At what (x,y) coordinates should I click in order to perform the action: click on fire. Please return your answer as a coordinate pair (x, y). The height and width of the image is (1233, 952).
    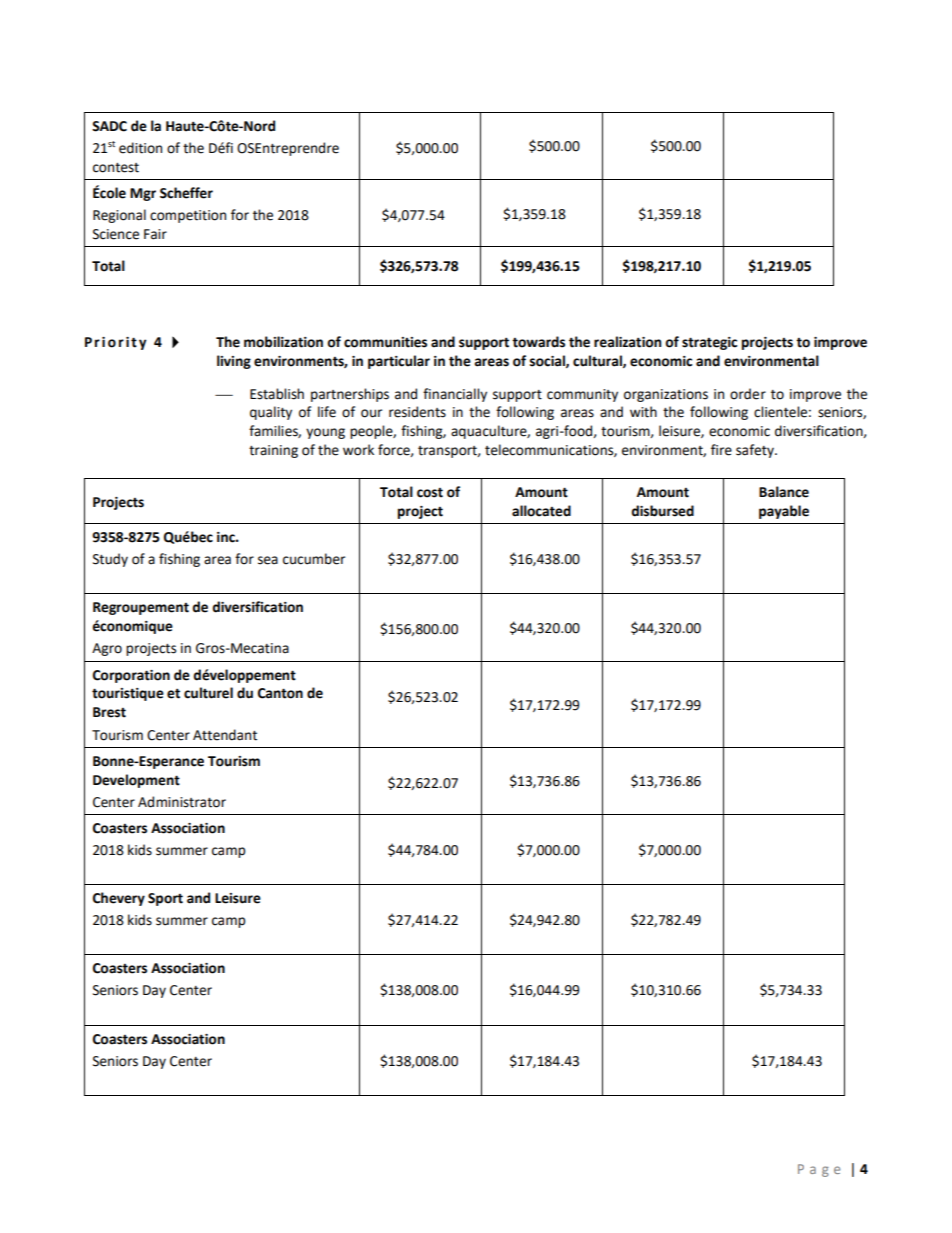
    Looking at the image, I should click on (721, 450).
